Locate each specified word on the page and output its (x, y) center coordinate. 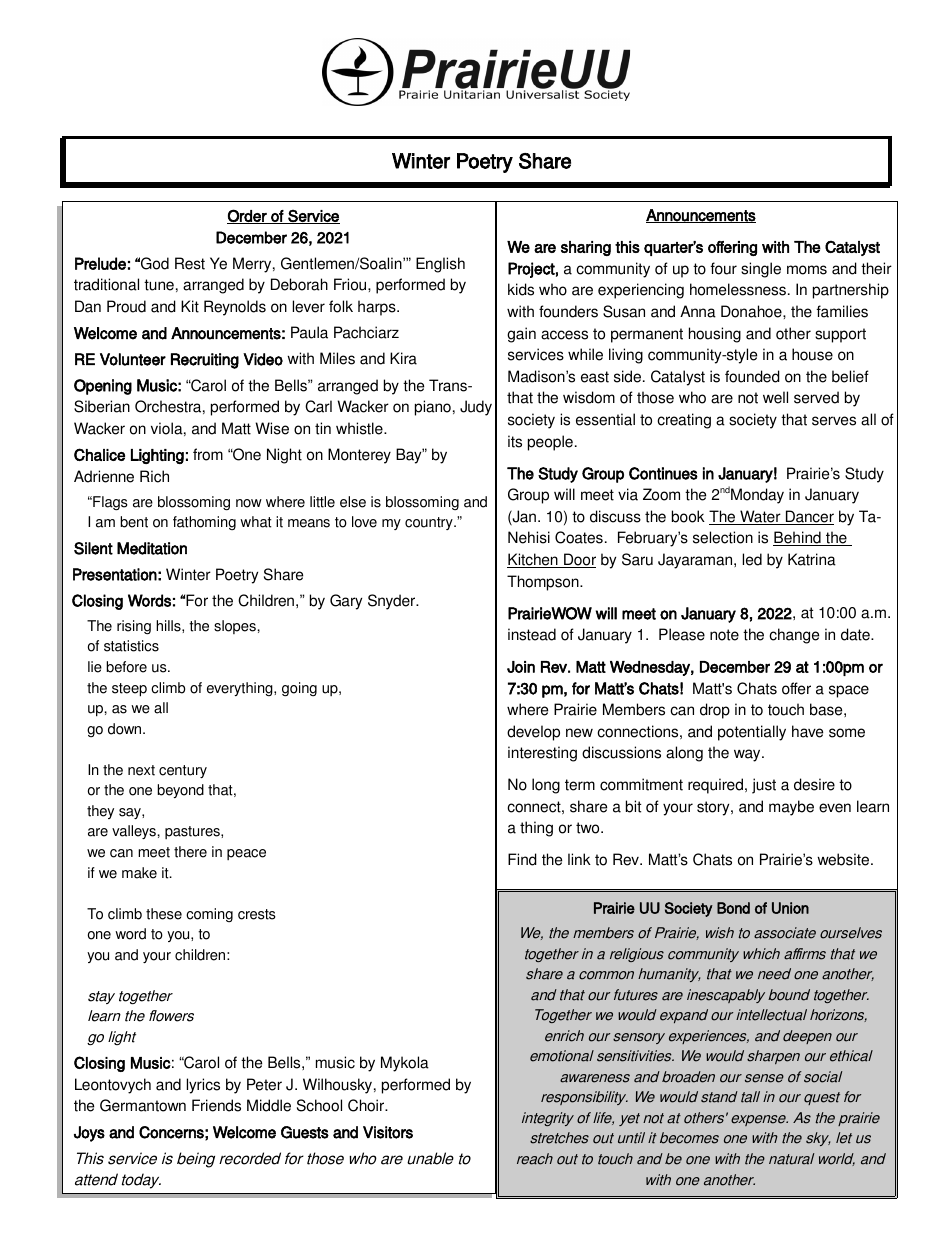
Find (522, 859)
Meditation (152, 548)
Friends (216, 1105)
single (761, 270)
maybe (791, 808)
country (430, 523)
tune (159, 285)
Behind (798, 538)
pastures (193, 832)
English (440, 265)
